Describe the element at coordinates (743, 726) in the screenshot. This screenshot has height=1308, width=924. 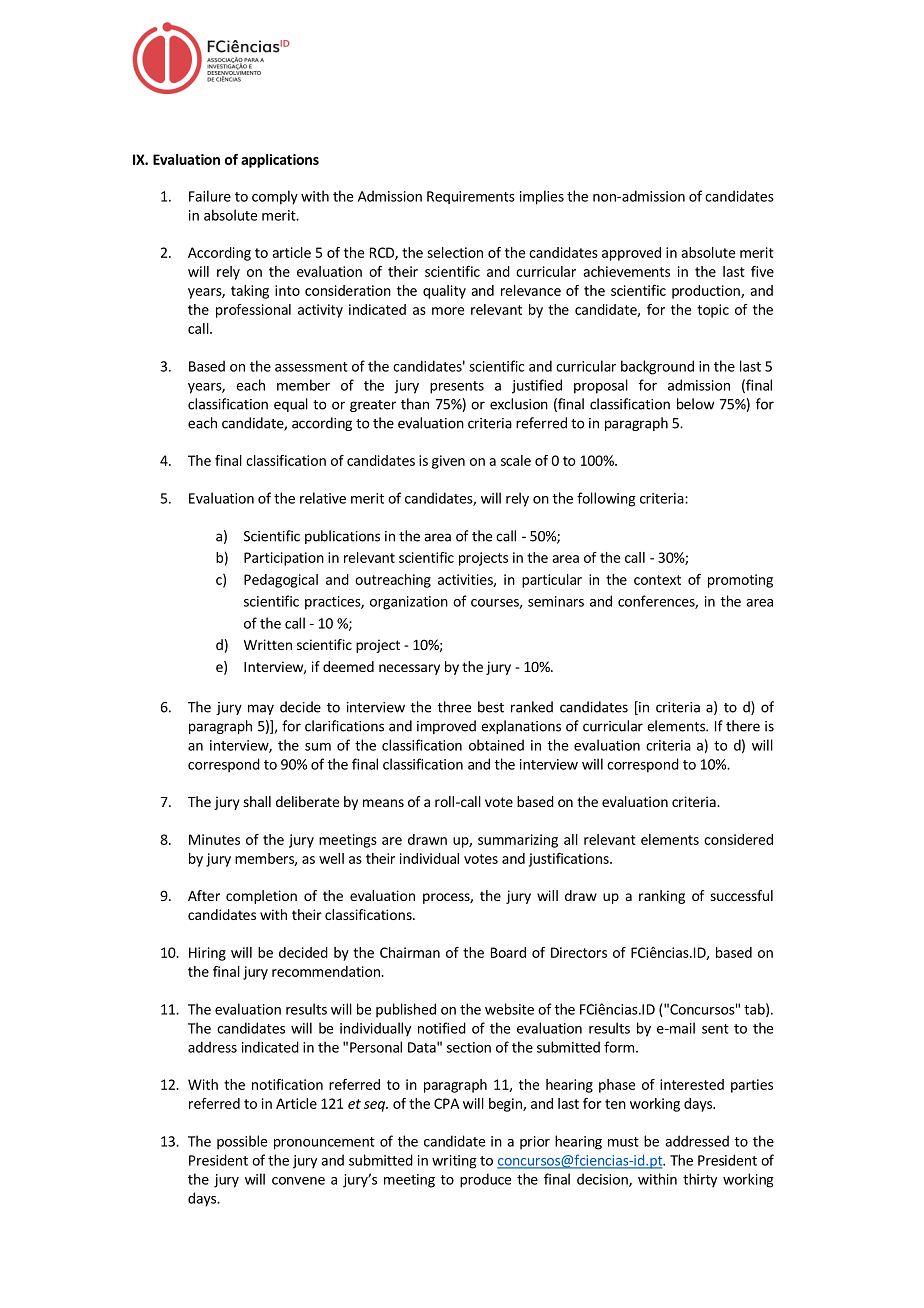
I see `there` at that location.
